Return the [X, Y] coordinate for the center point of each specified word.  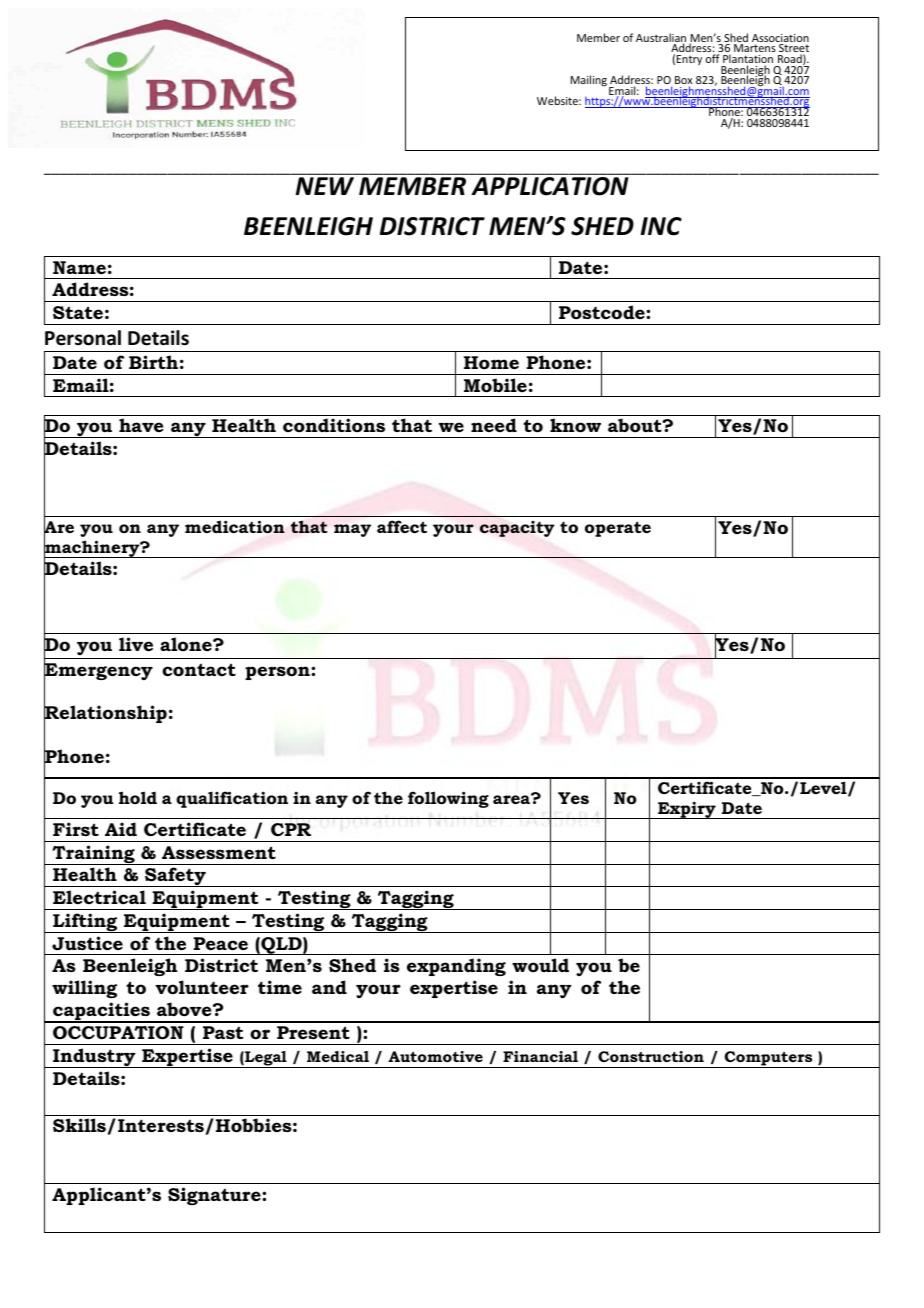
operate [618, 529]
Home [491, 363]
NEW [325, 186]
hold [138, 797]
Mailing [589, 80]
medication [235, 527]
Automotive [435, 1056]
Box [683, 81]
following [448, 799]
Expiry [687, 810]
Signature [215, 1196]
